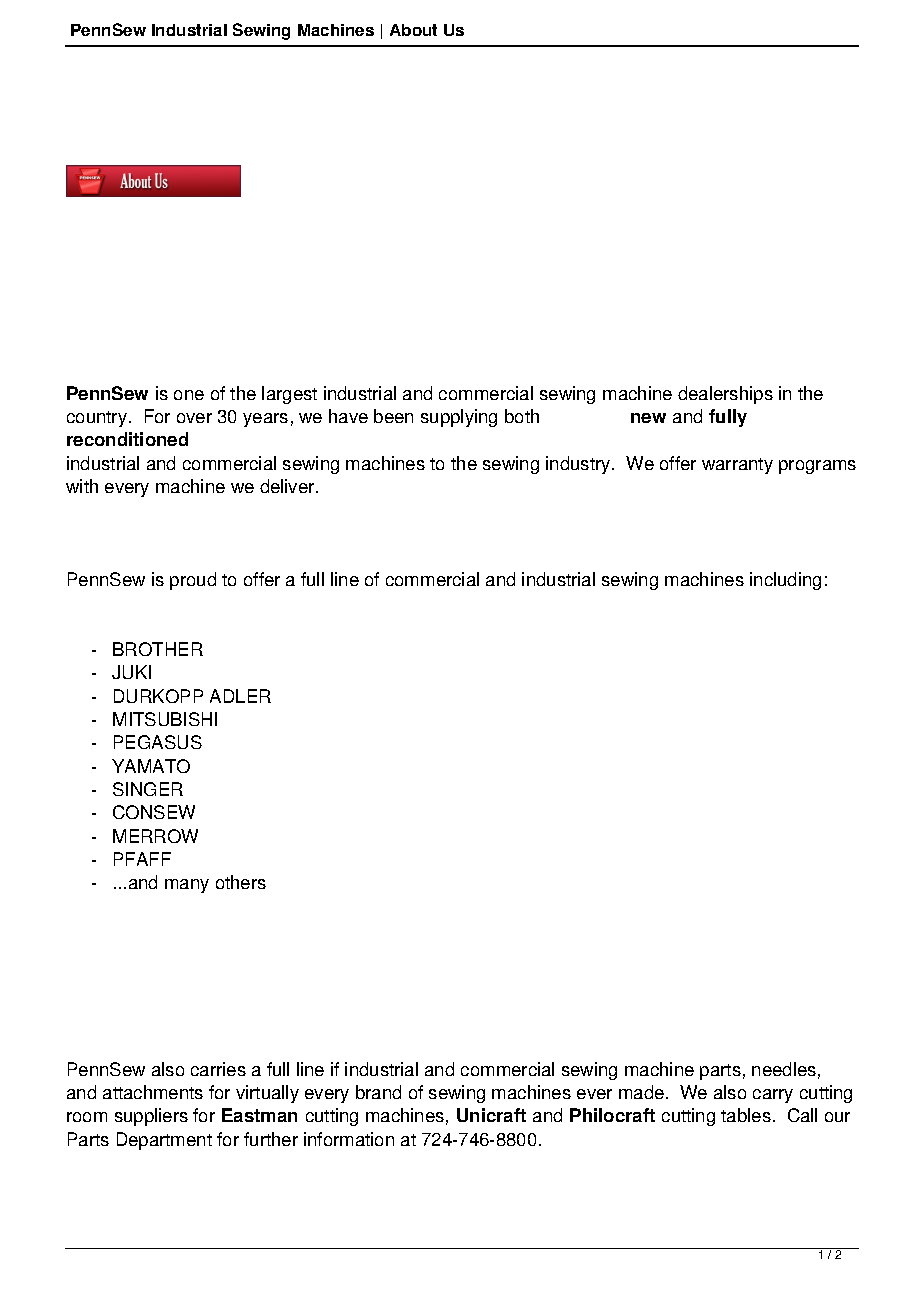 The width and height of the screenshot is (924, 1308). I want to click on industry, so click(579, 465).
